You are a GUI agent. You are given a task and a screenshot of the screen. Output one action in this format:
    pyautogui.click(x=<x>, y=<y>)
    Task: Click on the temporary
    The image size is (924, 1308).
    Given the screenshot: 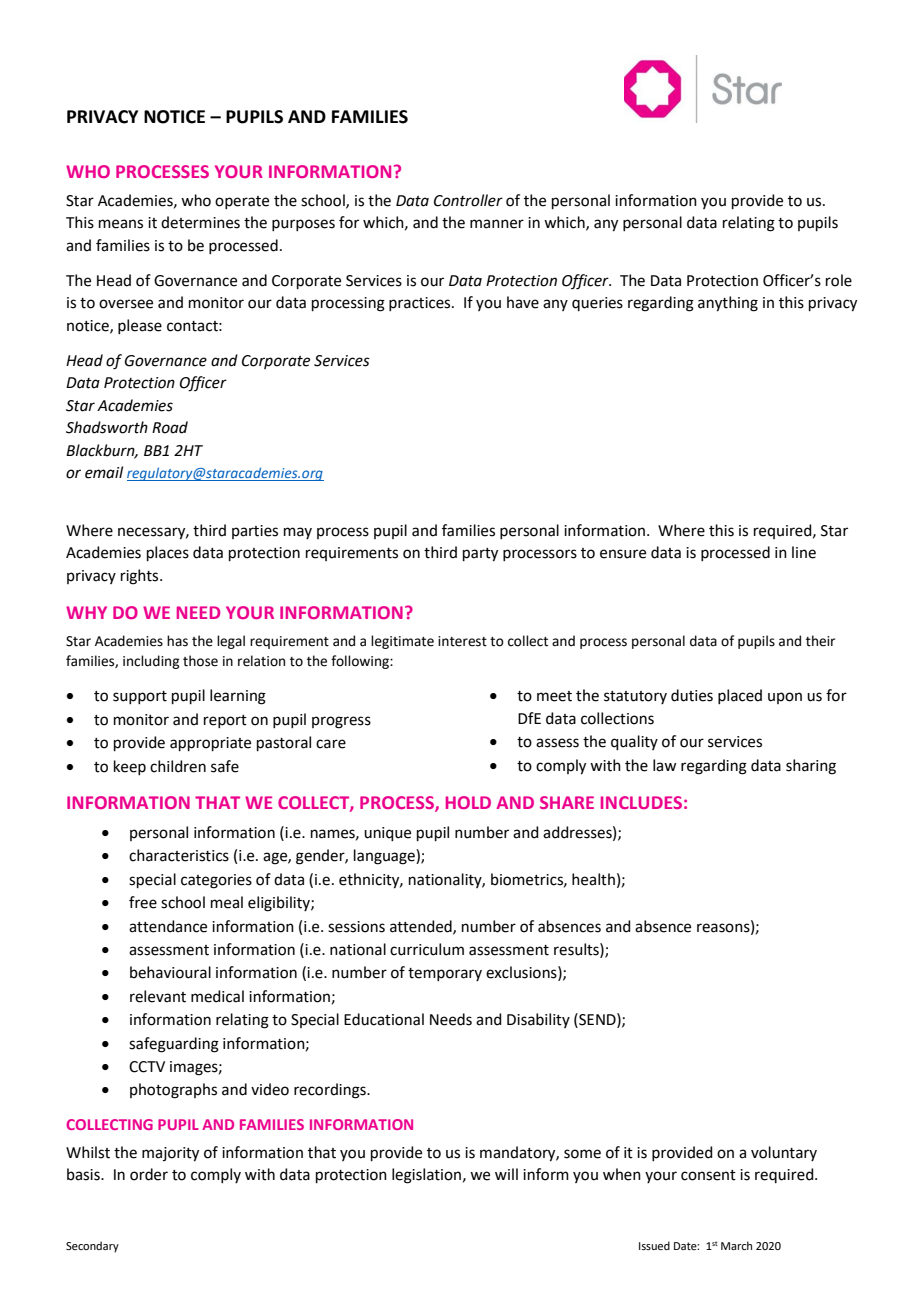 What is the action you would take?
    pyautogui.click(x=445, y=974)
